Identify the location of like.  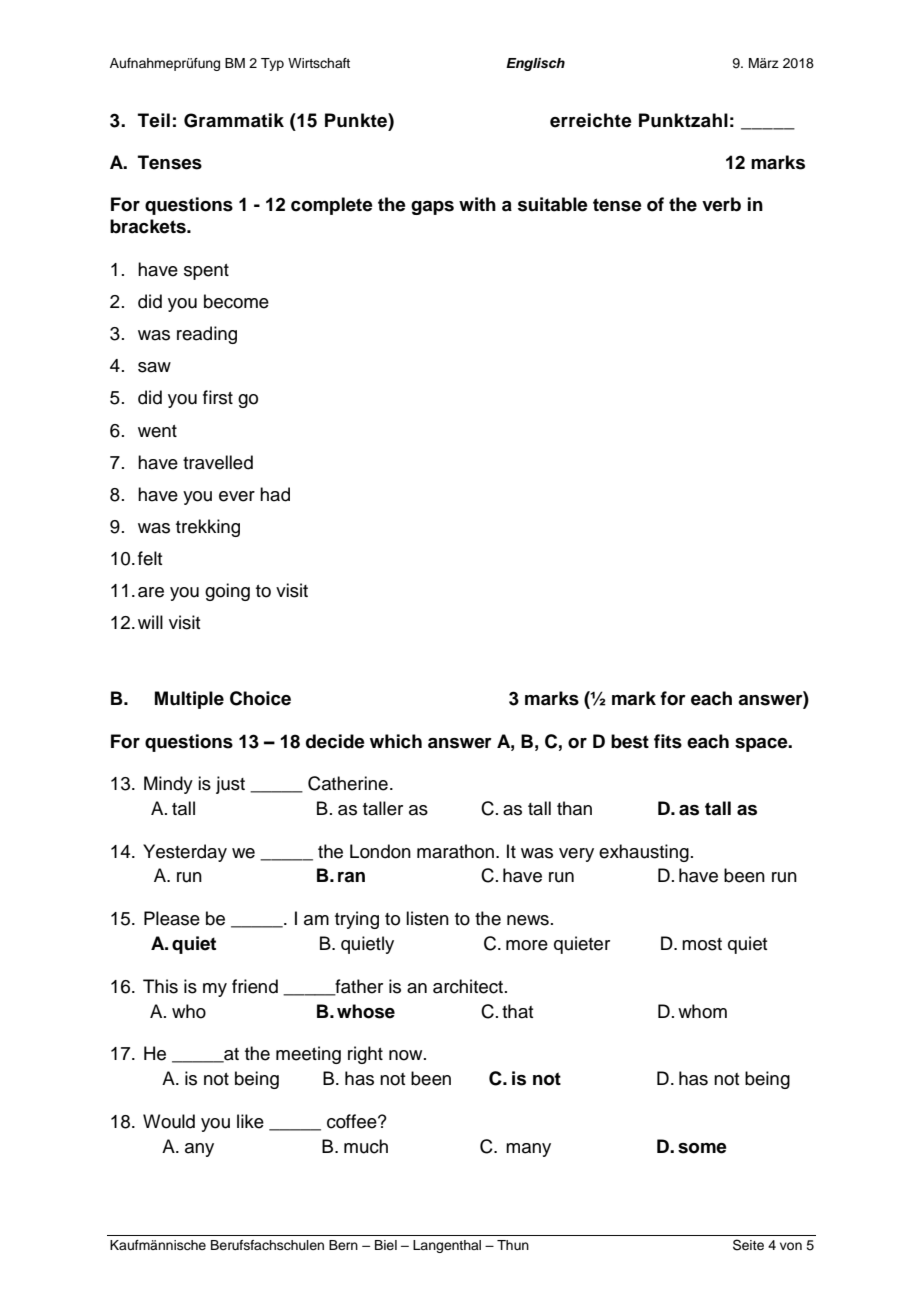
(250, 1121).
